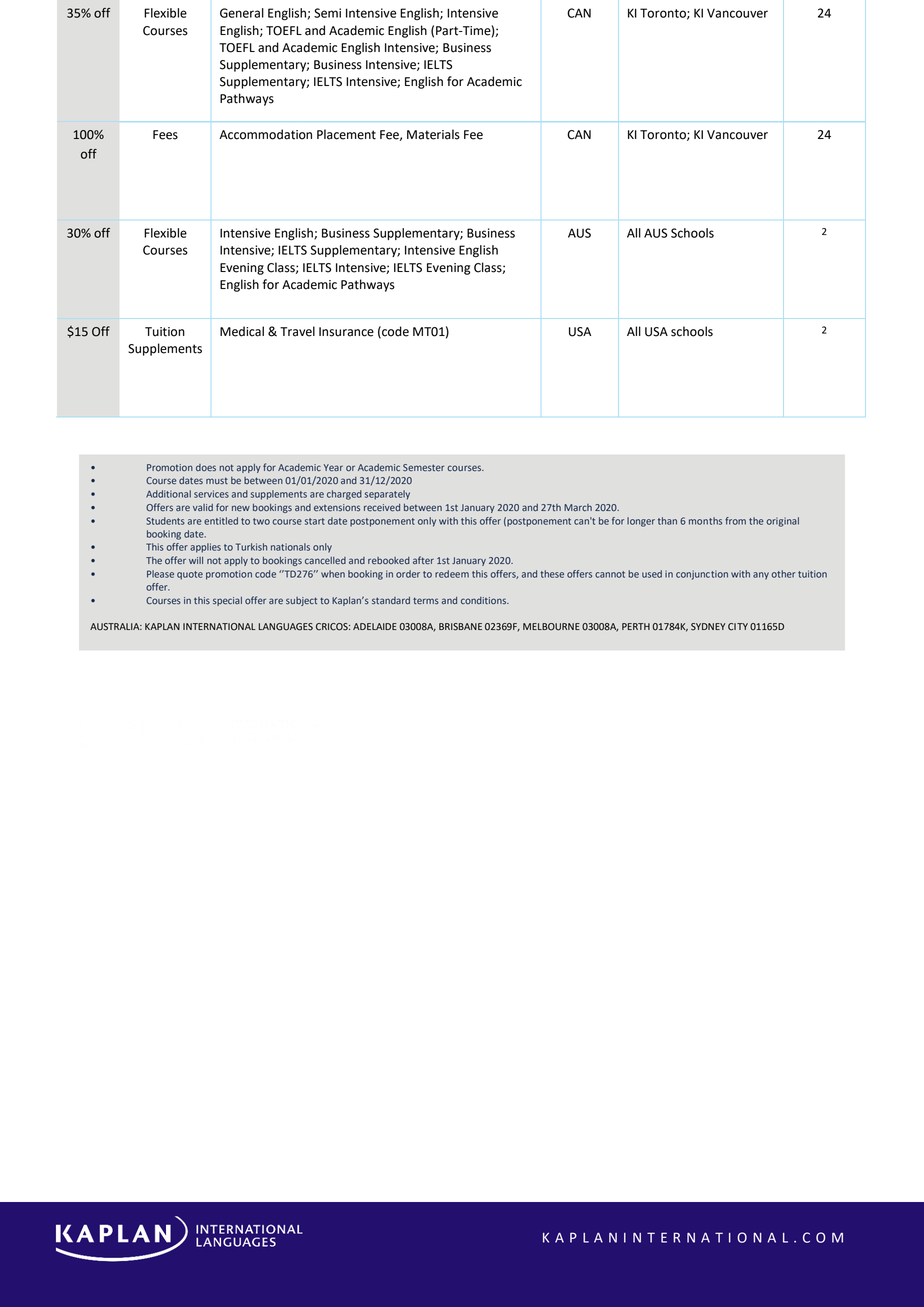  I want to click on Materials, so click(433, 134).
